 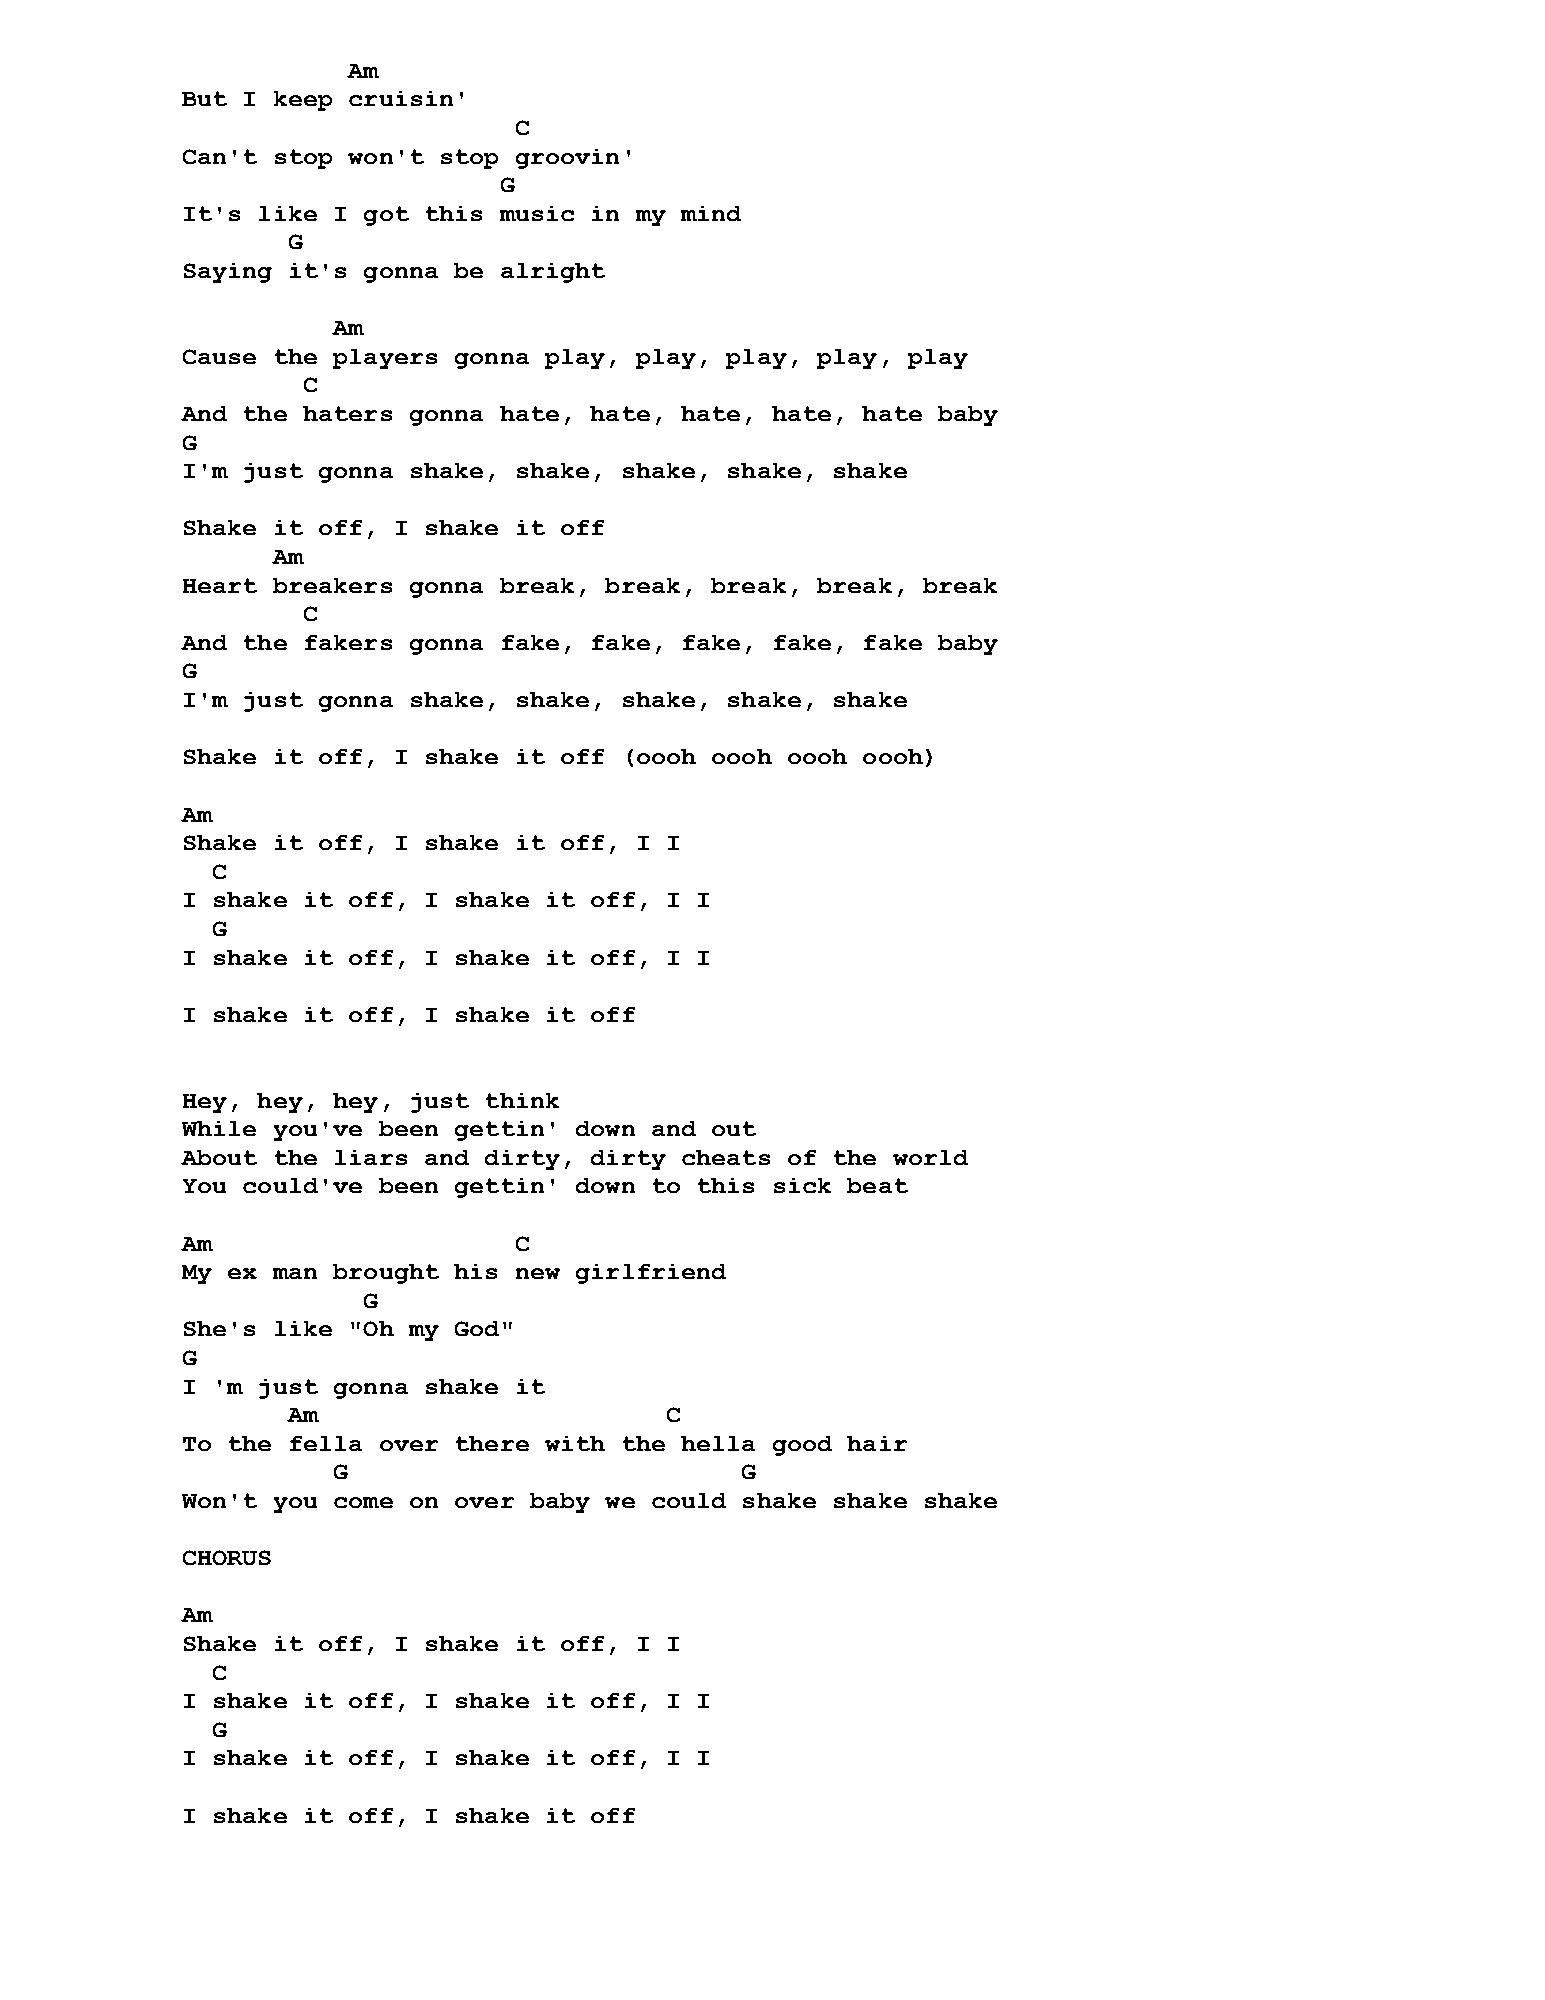 I want to click on keep, so click(x=303, y=101).
